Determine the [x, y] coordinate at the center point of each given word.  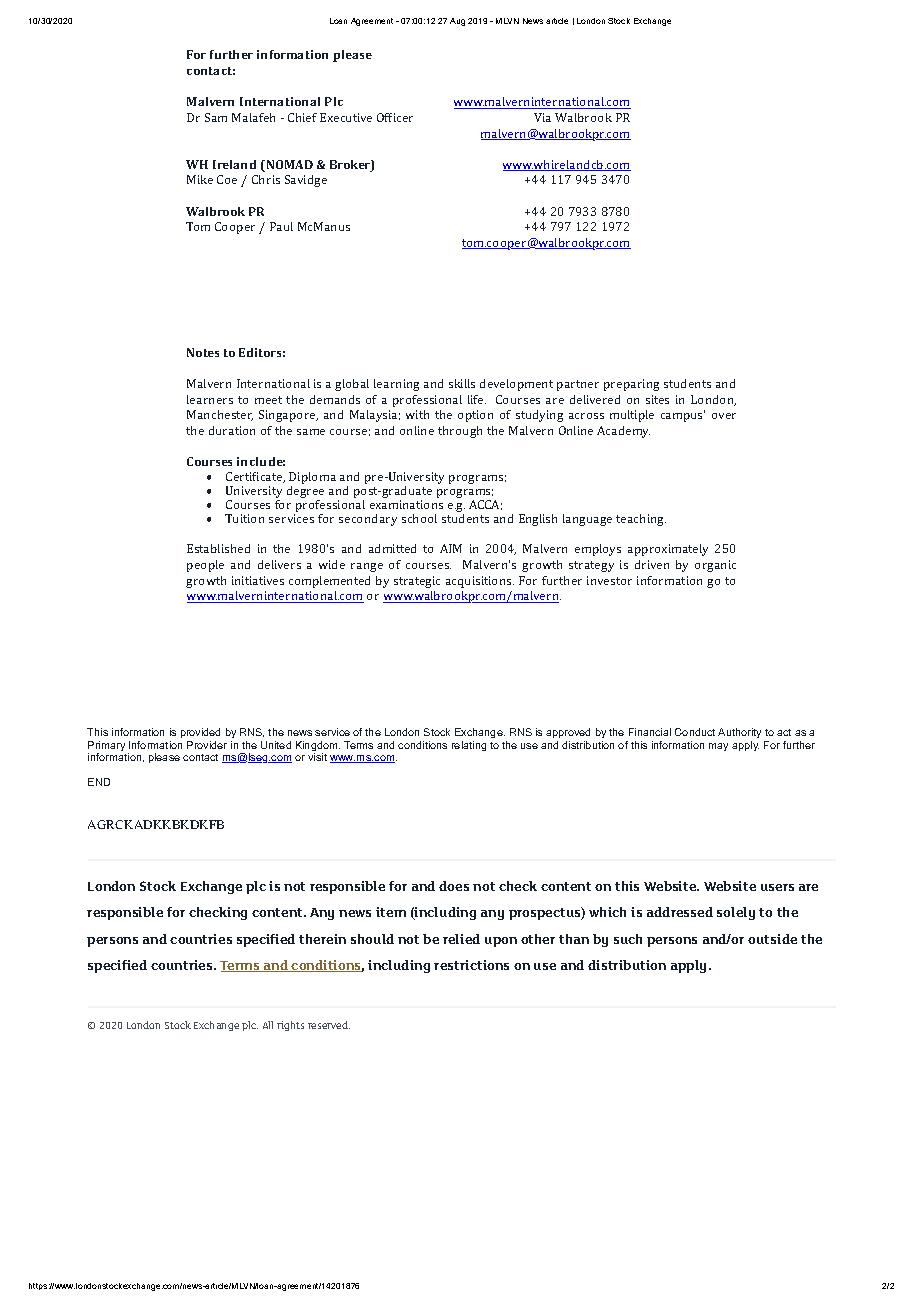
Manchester [220, 415]
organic [715, 566]
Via [542, 117]
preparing [631, 385]
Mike [200, 179]
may [718, 747]
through [460, 432]
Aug [457, 22]
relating [469, 746]
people [205, 566]
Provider [207, 745]
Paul [281, 226]
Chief [302, 117]
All [268, 1025]
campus [683, 416]
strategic [417, 582]
